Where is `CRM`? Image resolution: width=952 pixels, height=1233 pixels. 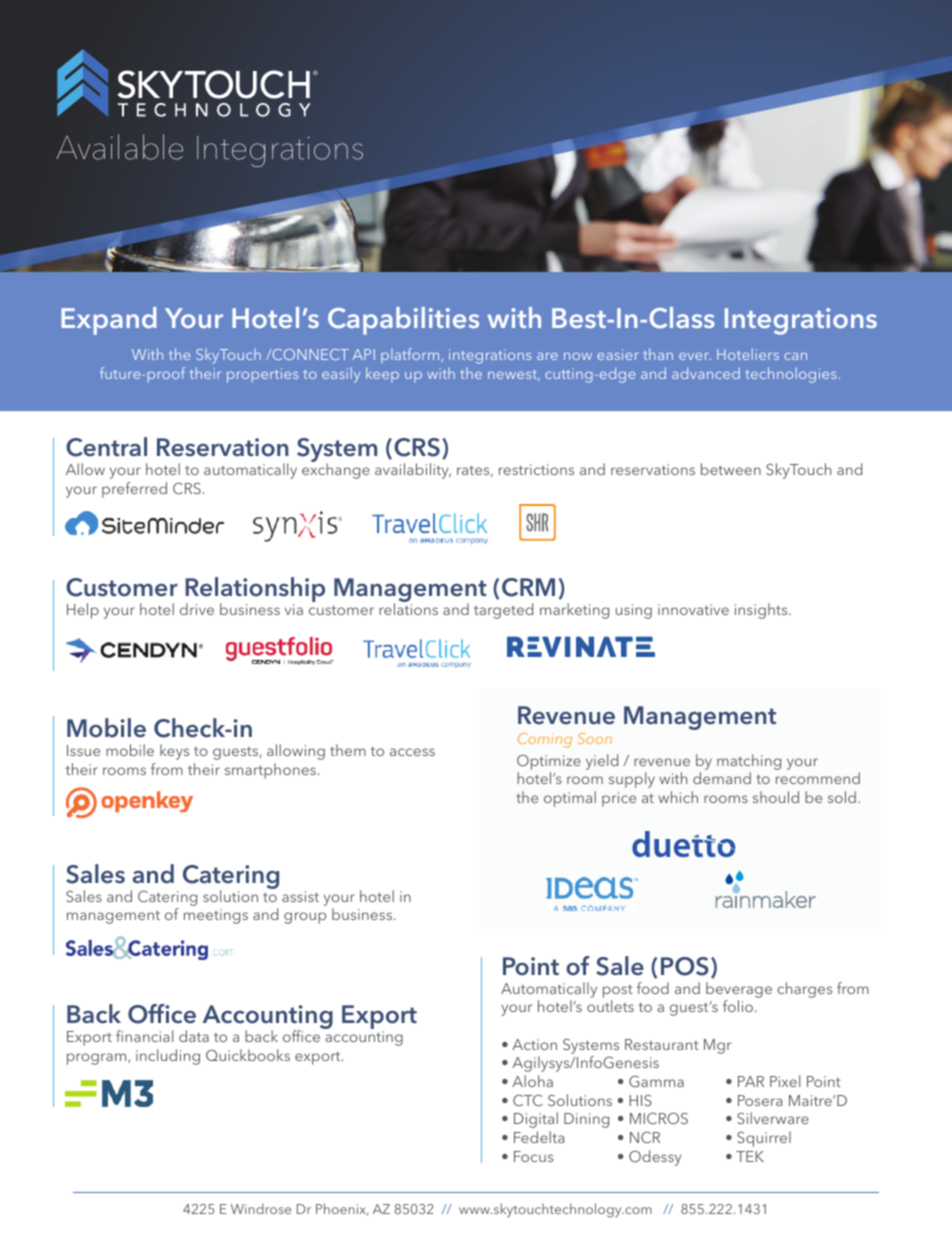 CRM is located at coordinates (528, 587).
